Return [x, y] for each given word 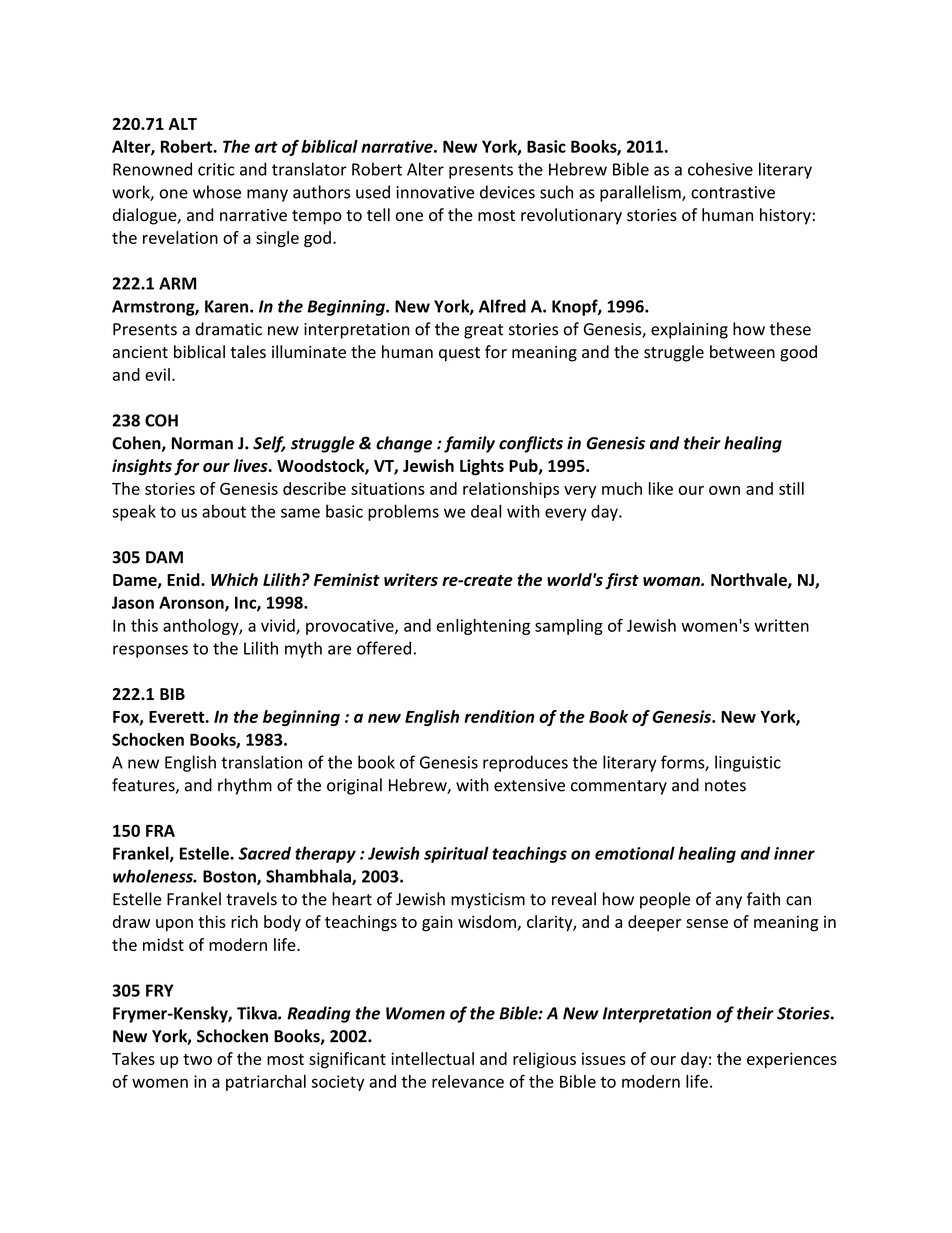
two [197, 1059]
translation [261, 762]
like [661, 488]
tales [248, 352]
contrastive [733, 192]
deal [486, 511]
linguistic [748, 763]
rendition [499, 716]
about [224, 511]
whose [217, 192]
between [742, 352]
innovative [435, 192]
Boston [230, 877]
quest [459, 354]
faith [763, 899]
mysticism [488, 901]
